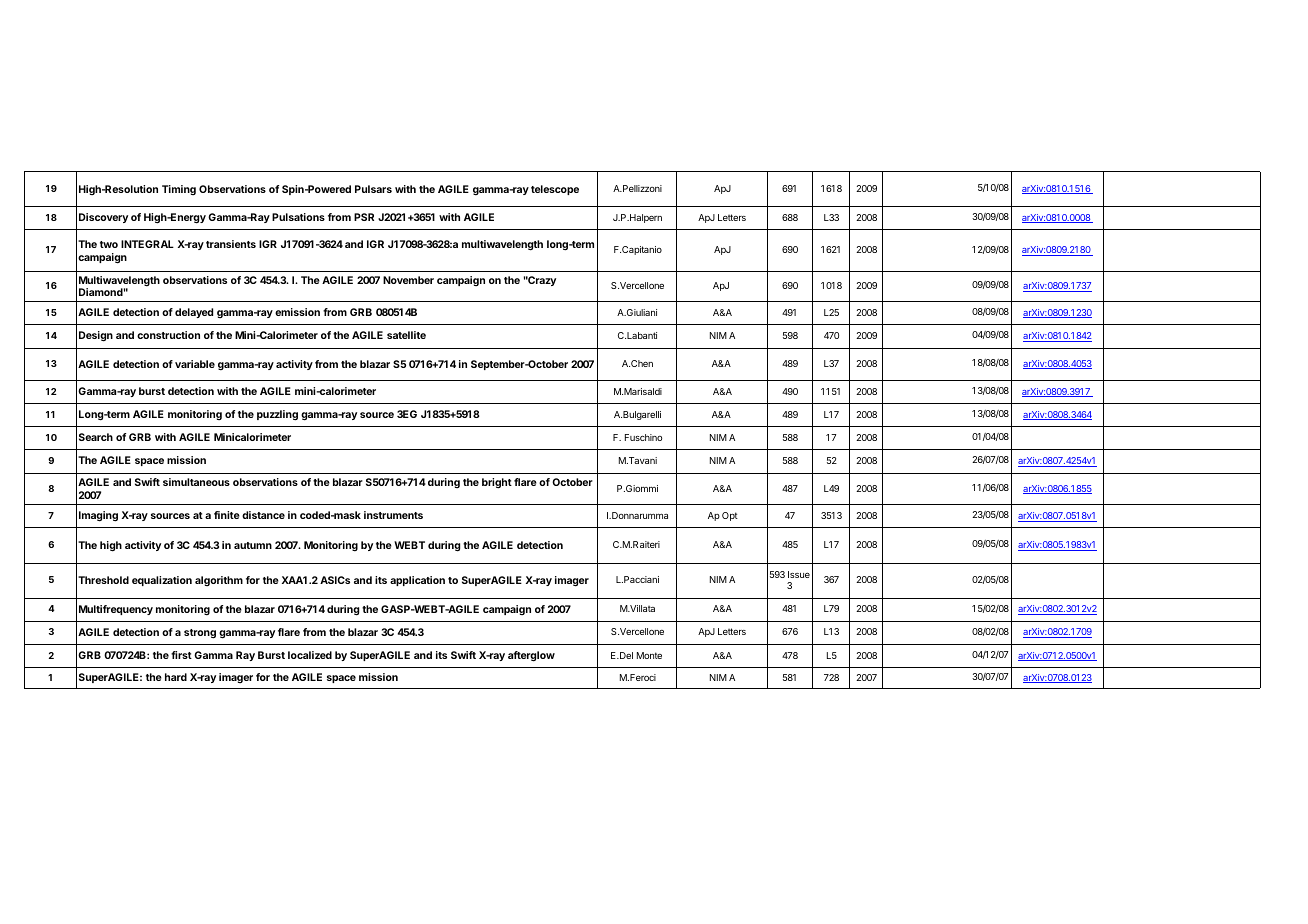  I want to click on afterglow, so click(531, 656).
